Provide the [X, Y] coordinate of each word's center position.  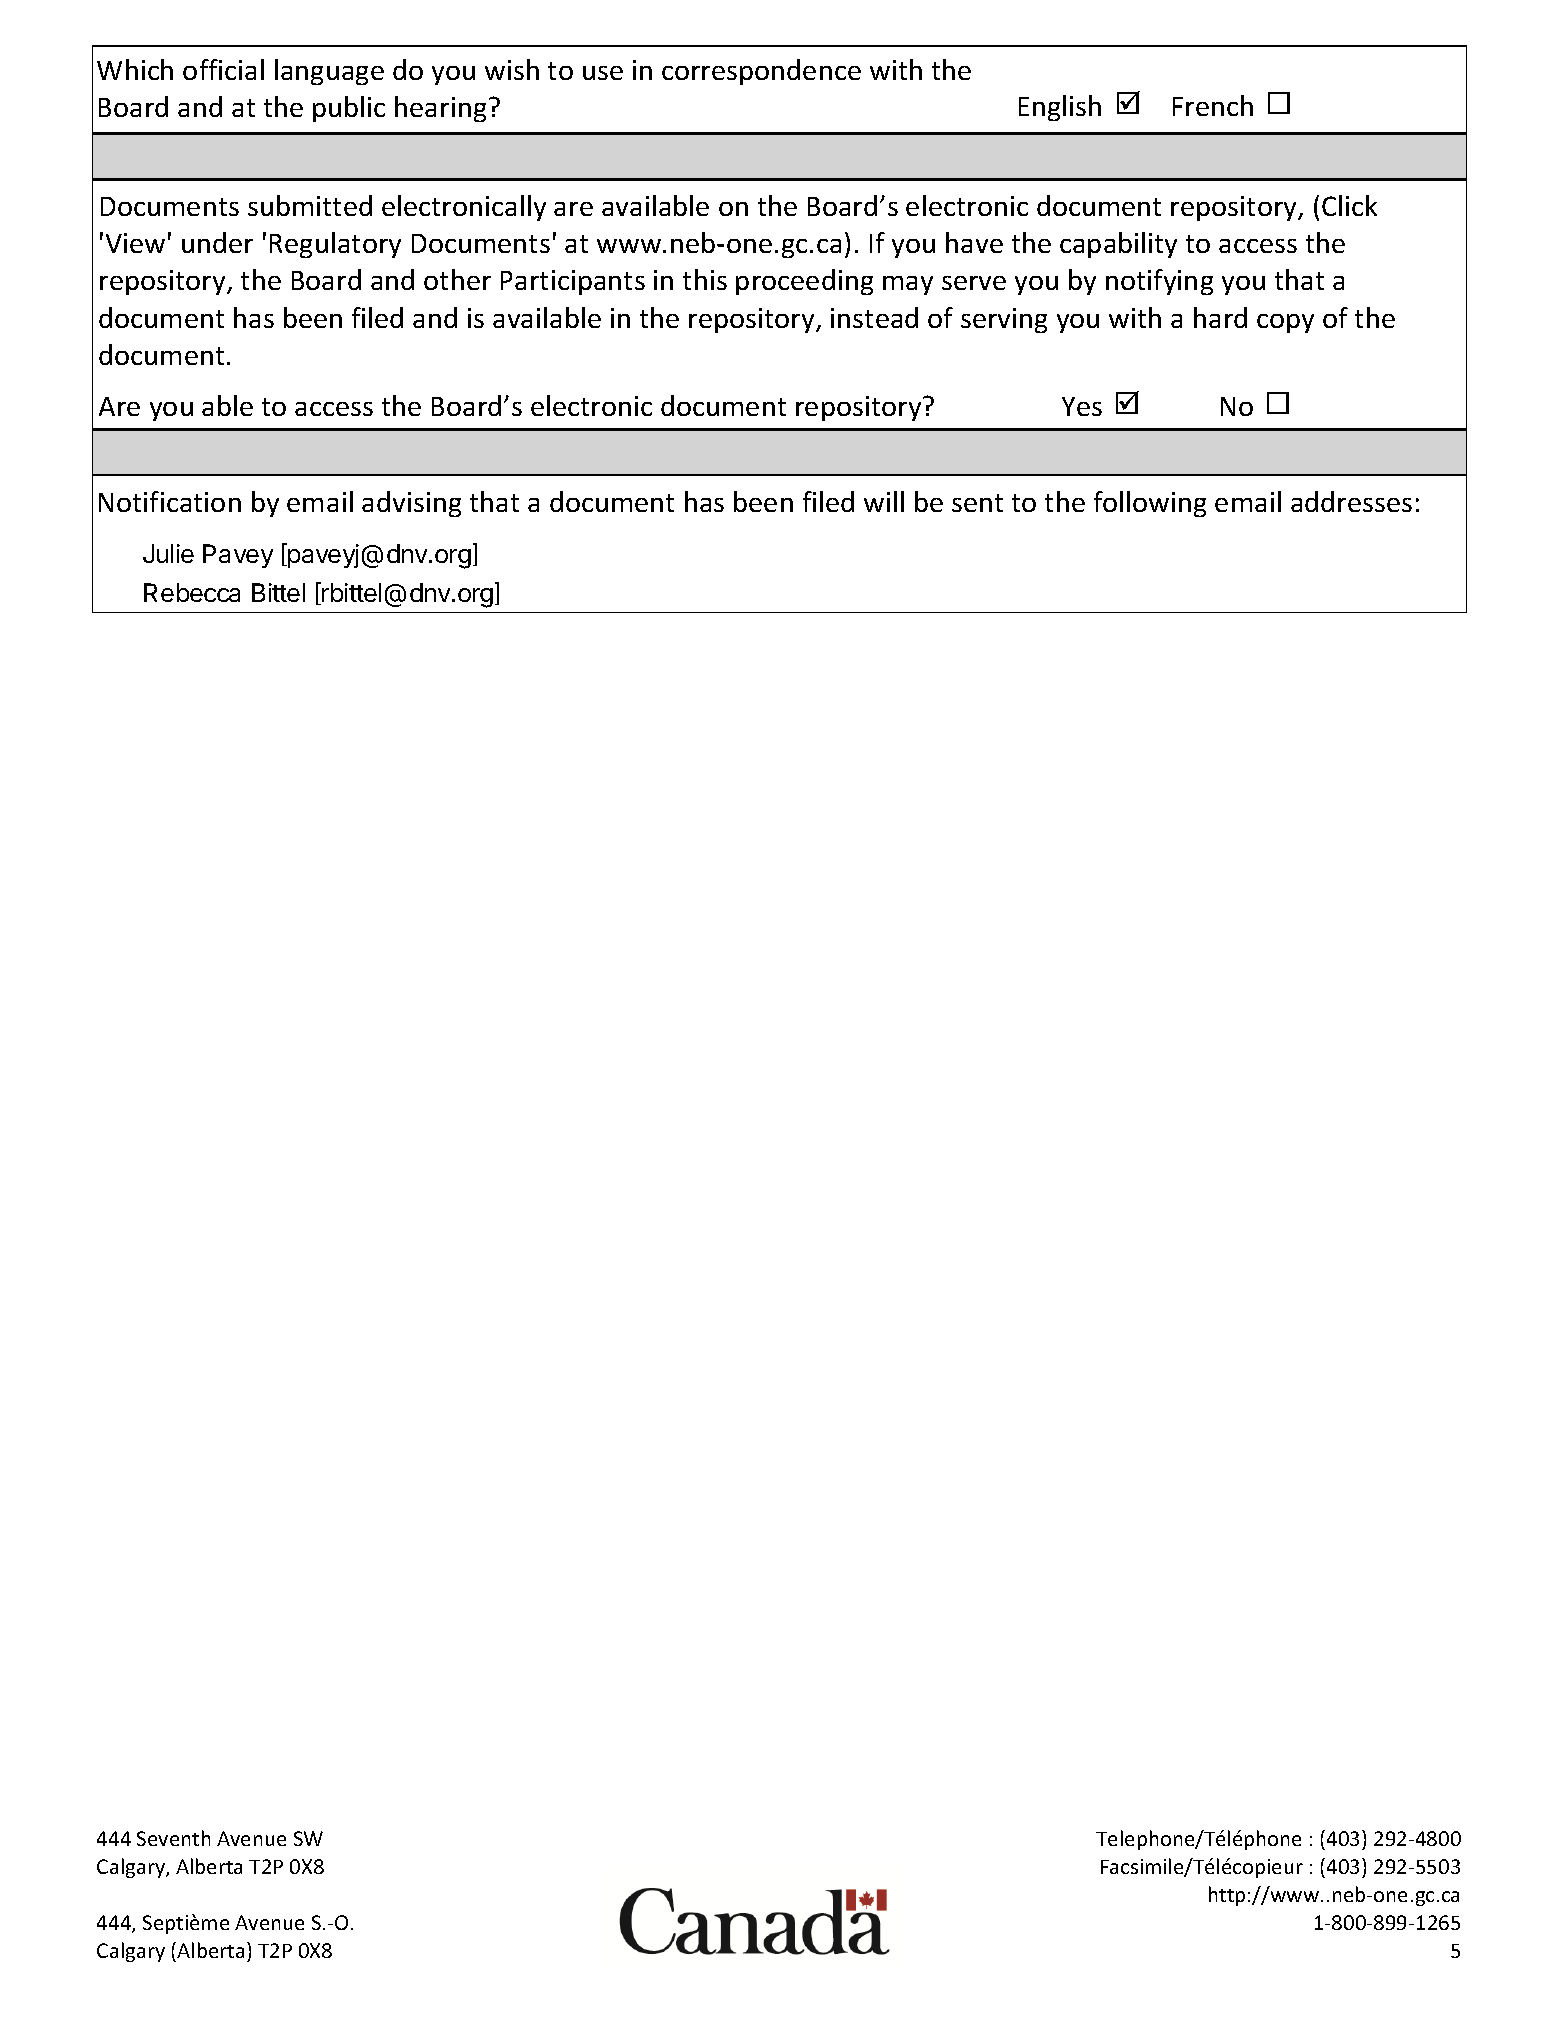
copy [1285, 323]
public [349, 109]
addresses [1351, 501]
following [1150, 504]
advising [411, 504]
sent [977, 503]
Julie [168, 553]
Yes [1082, 406]
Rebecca [192, 592]
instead [874, 317]
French [1213, 105]
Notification [170, 501]
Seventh [173, 1838]
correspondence [761, 72]
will [884, 501]
